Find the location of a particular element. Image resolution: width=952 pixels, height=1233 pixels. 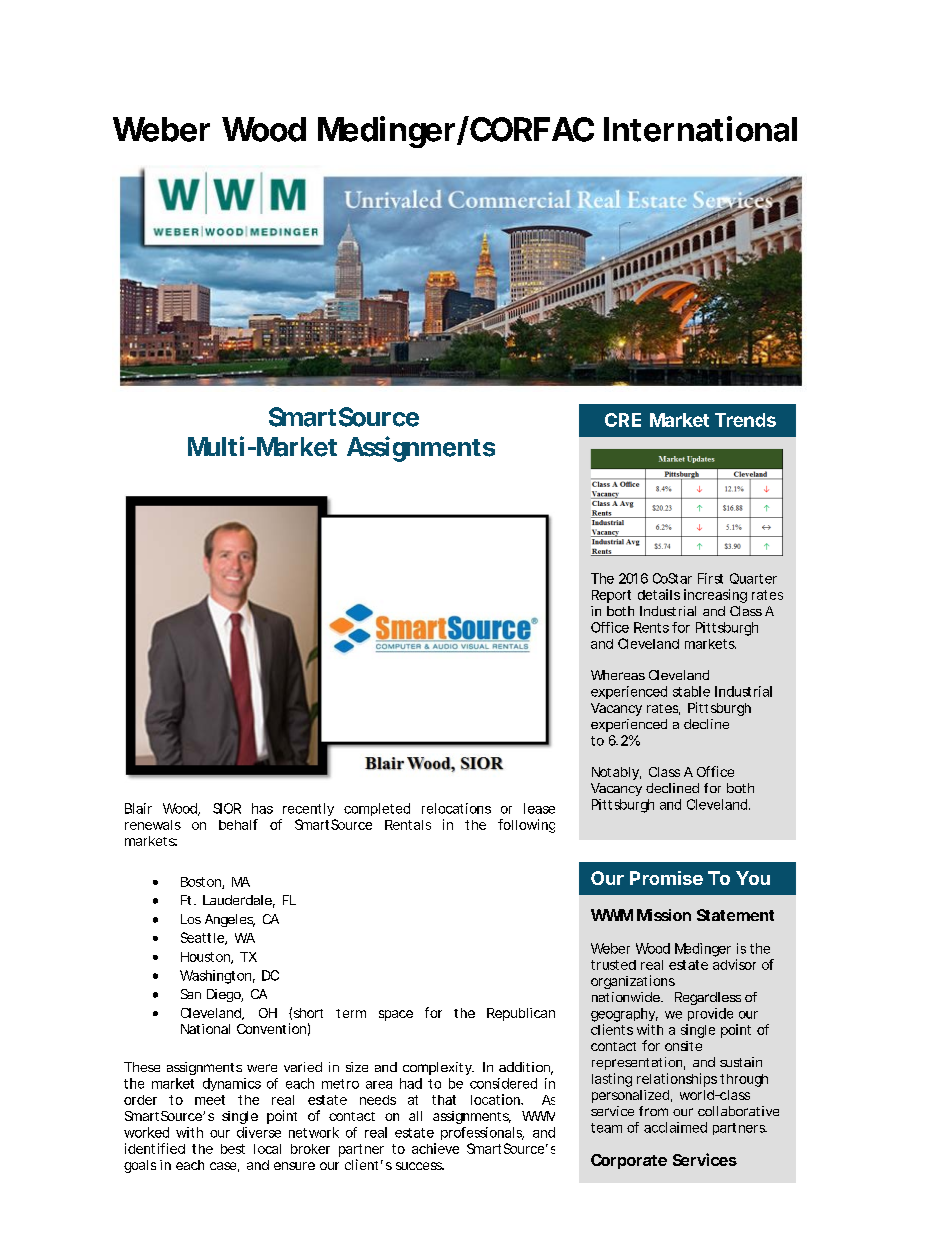

Promise is located at coordinates (666, 878).
